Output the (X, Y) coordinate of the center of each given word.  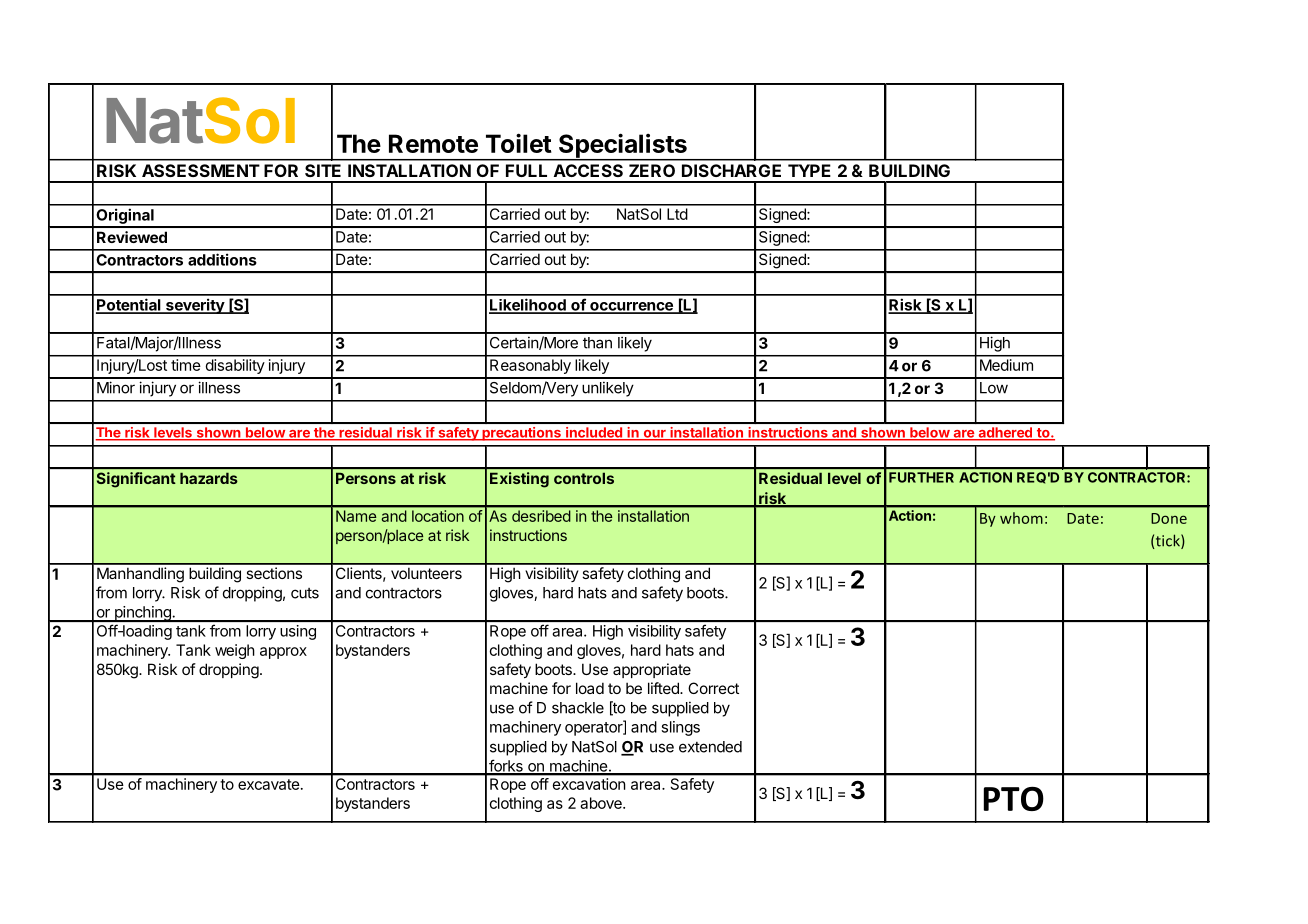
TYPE (809, 170)
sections (274, 573)
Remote (433, 143)
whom (1021, 518)
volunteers (426, 573)
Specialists (622, 146)
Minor (116, 387)
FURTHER (921, 477)
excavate (270, 784)
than (597, 343)
